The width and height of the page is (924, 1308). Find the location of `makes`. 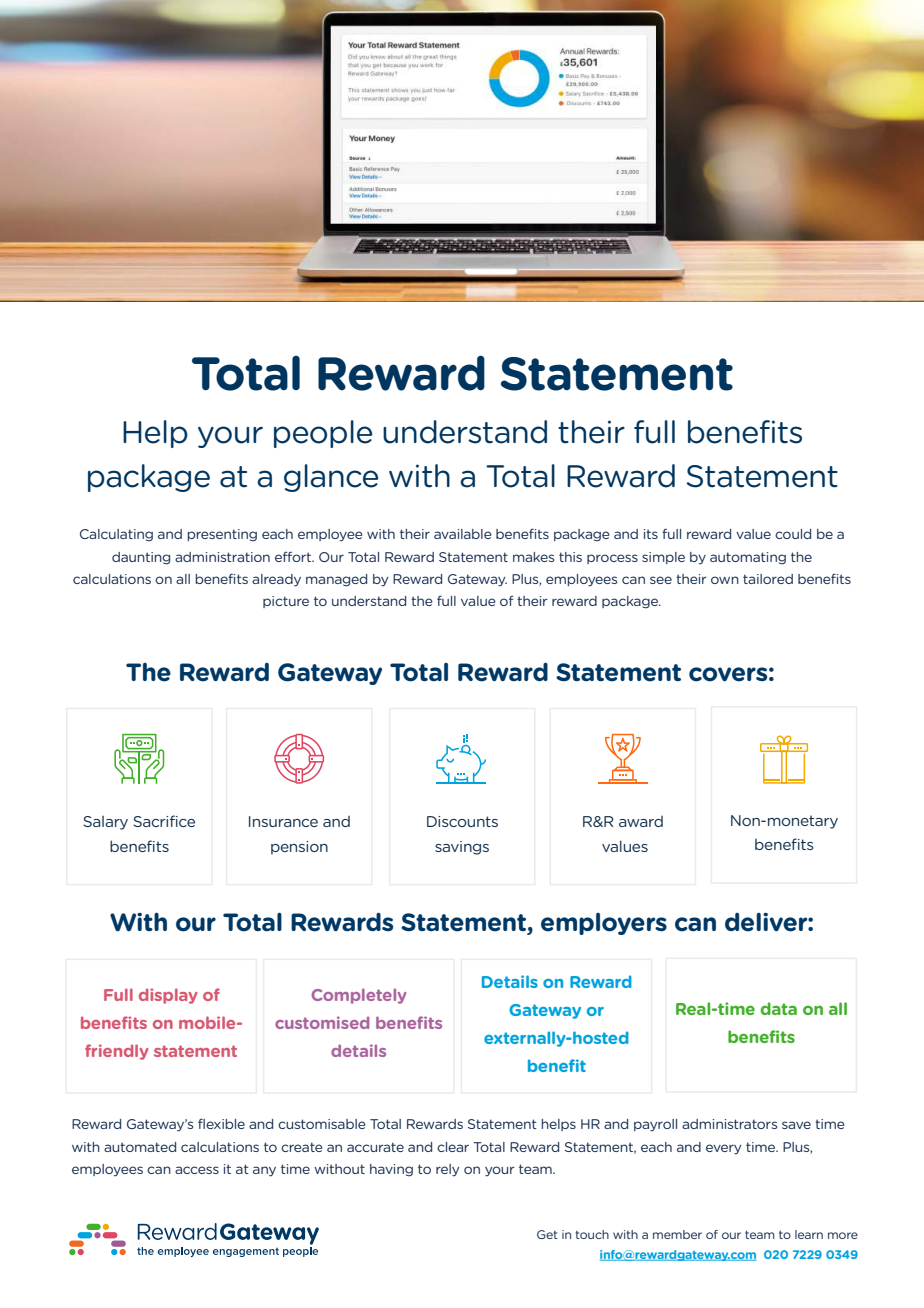

makes is located at coordinates (533, 557).
